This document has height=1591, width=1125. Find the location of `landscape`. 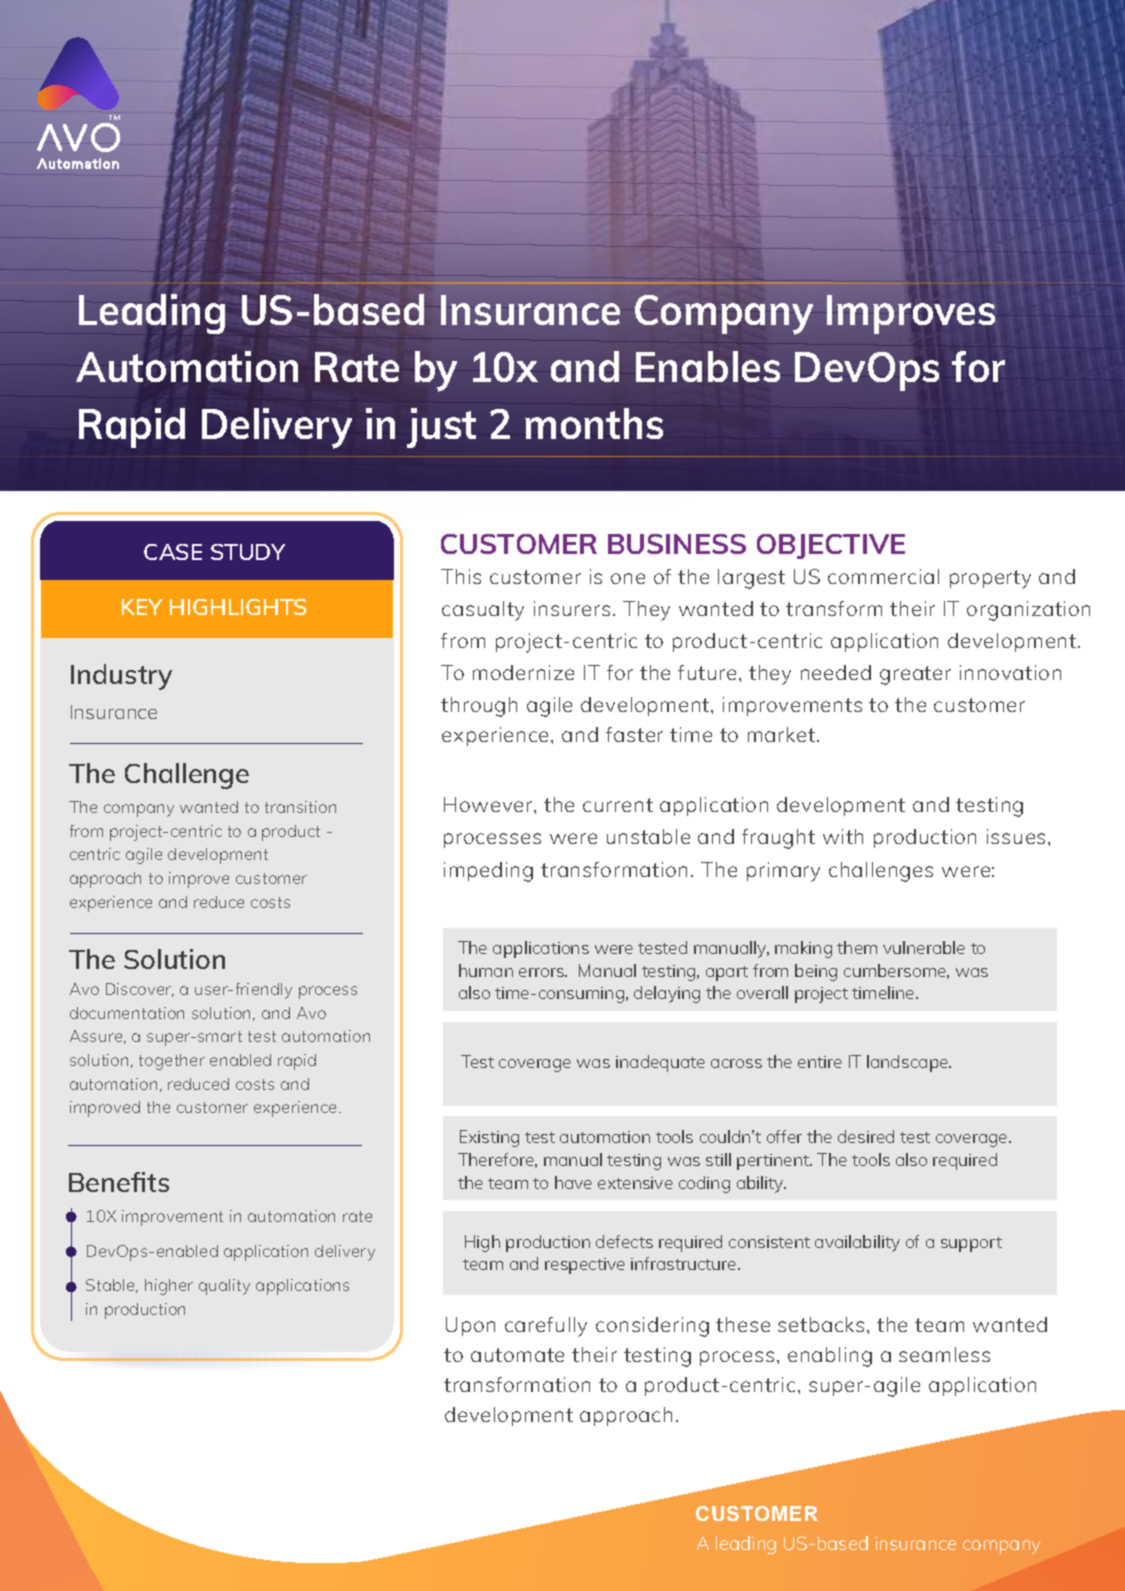

landscape is located at coordinates (909, 1063).
